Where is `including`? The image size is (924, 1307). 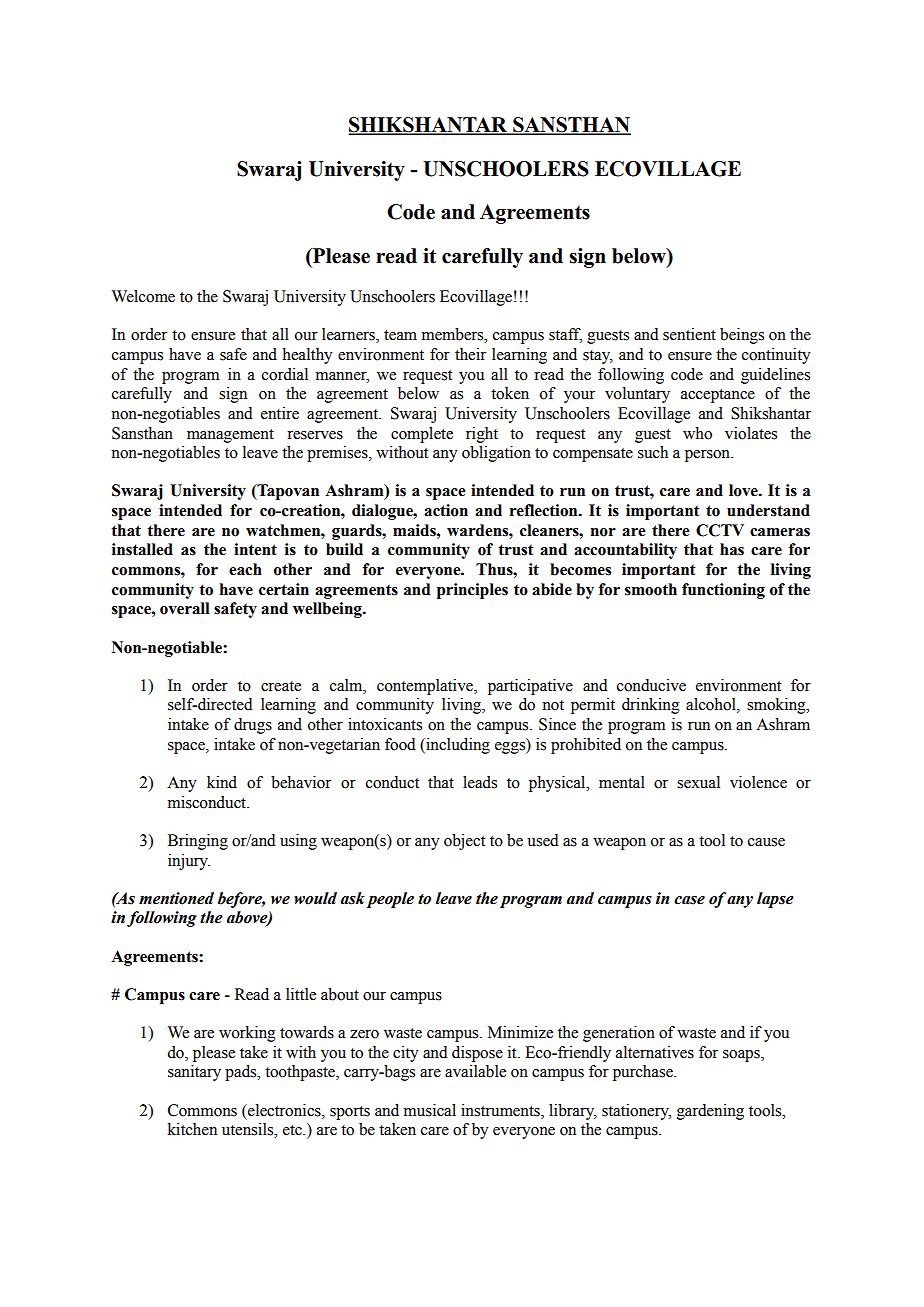
including is located at coordinates (457, 746).
